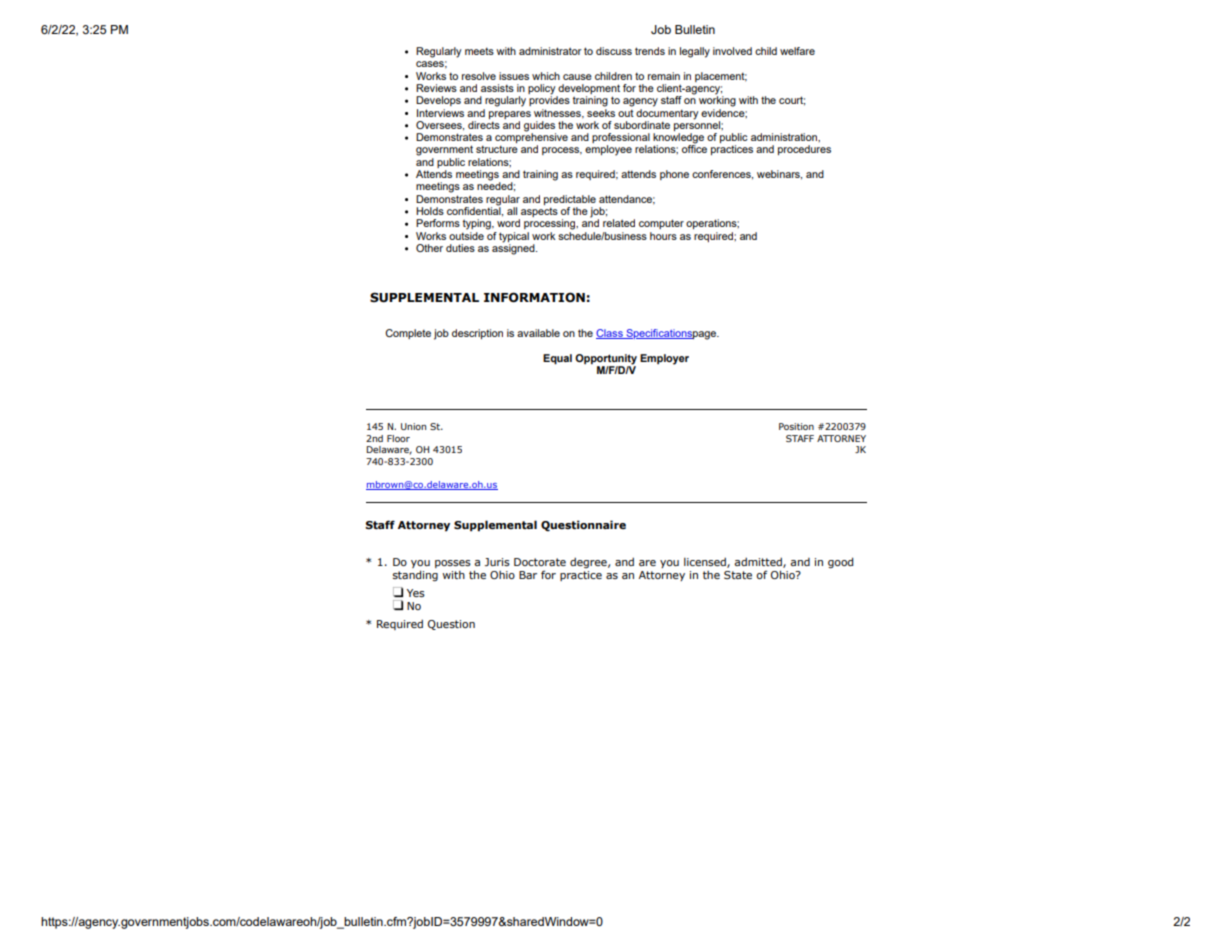  What do you see at coordinates (738, 575) in the document?
I see `State` at bounding box center [738, 575].
